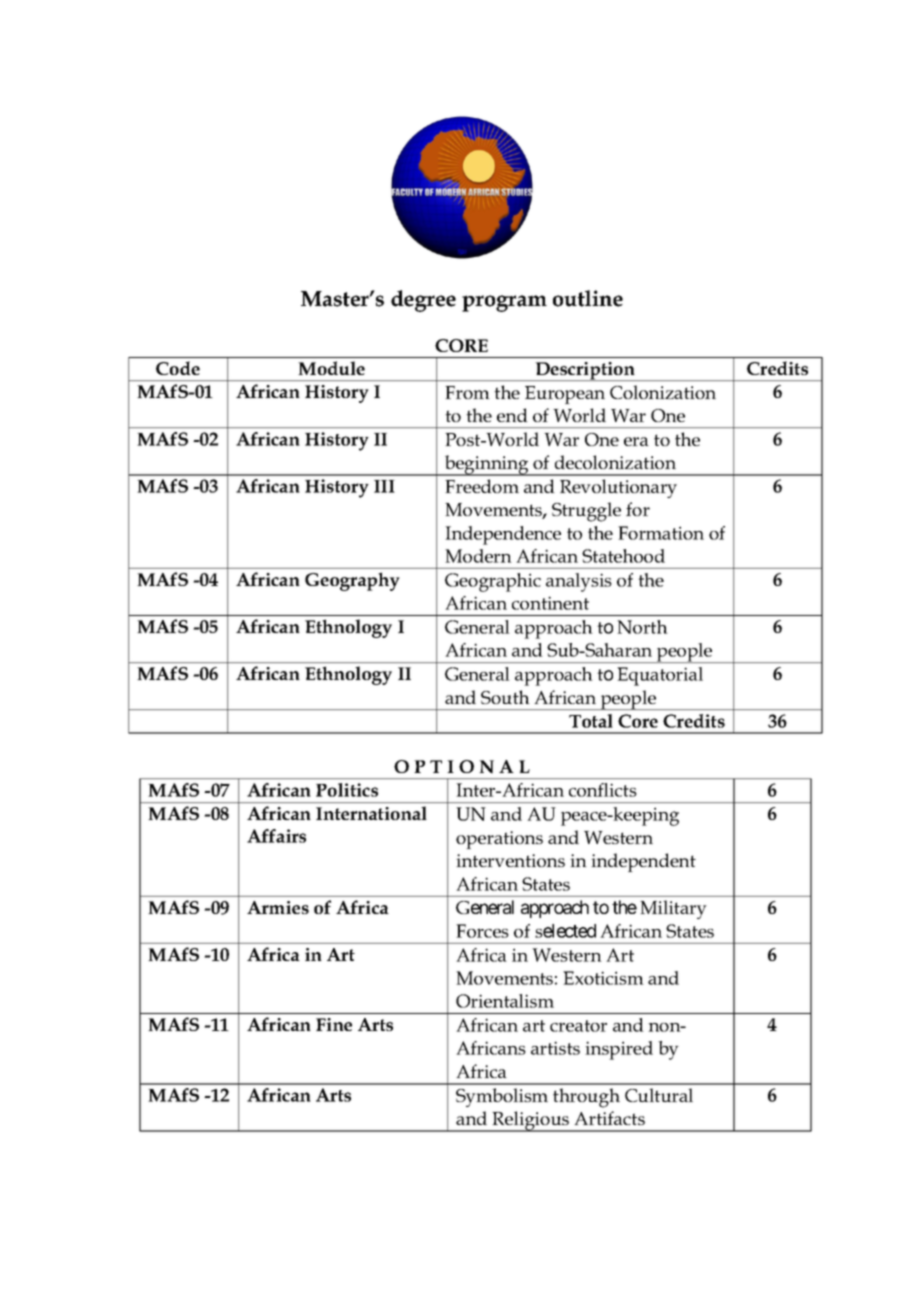 This page has width=924, height=1308. What do you see at coordinates (643, 862) in the page?
I see `independent` at bounding box center [643, 862].
